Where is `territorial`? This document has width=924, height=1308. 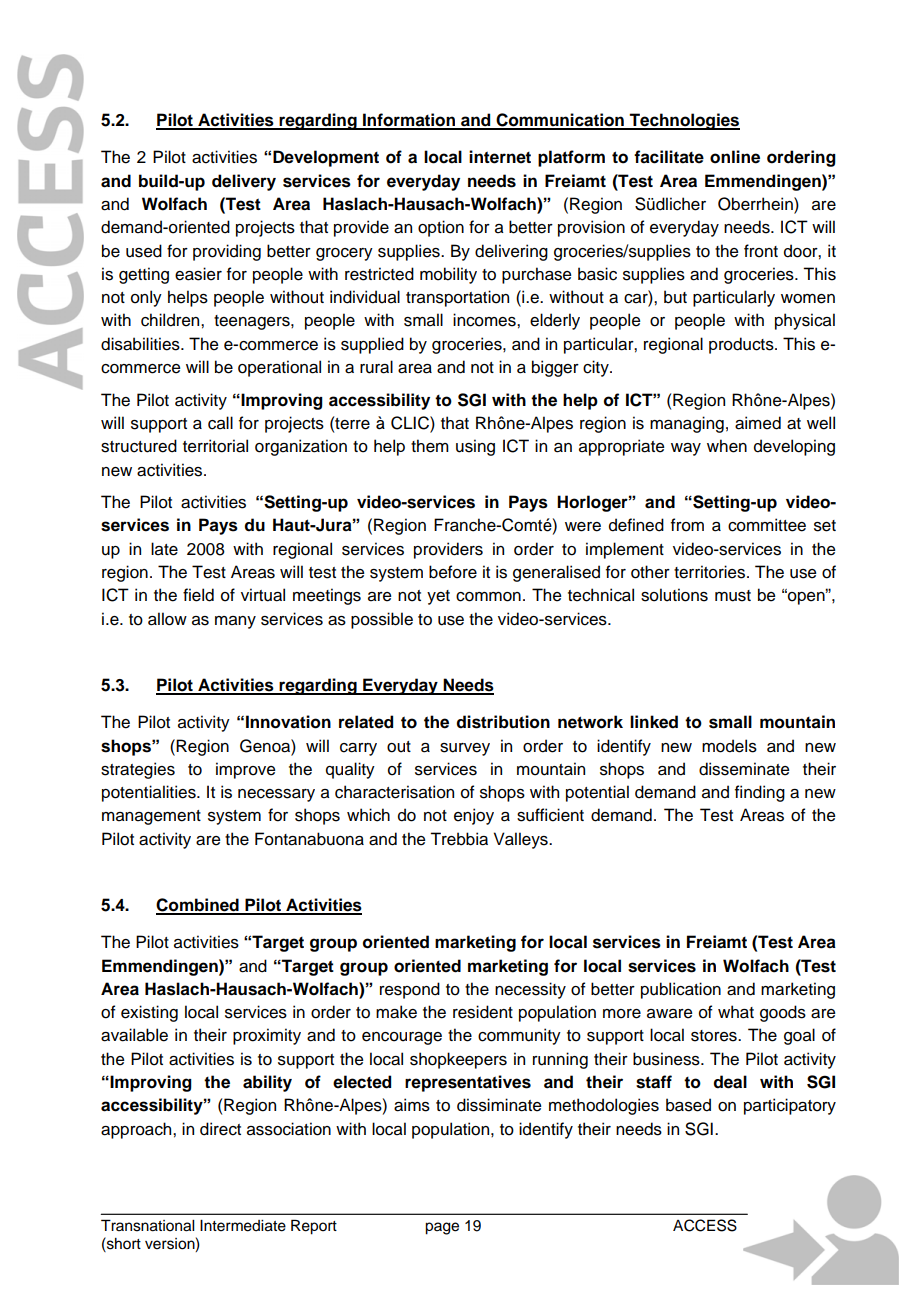 territorial is located at coordinates (215, 446).
